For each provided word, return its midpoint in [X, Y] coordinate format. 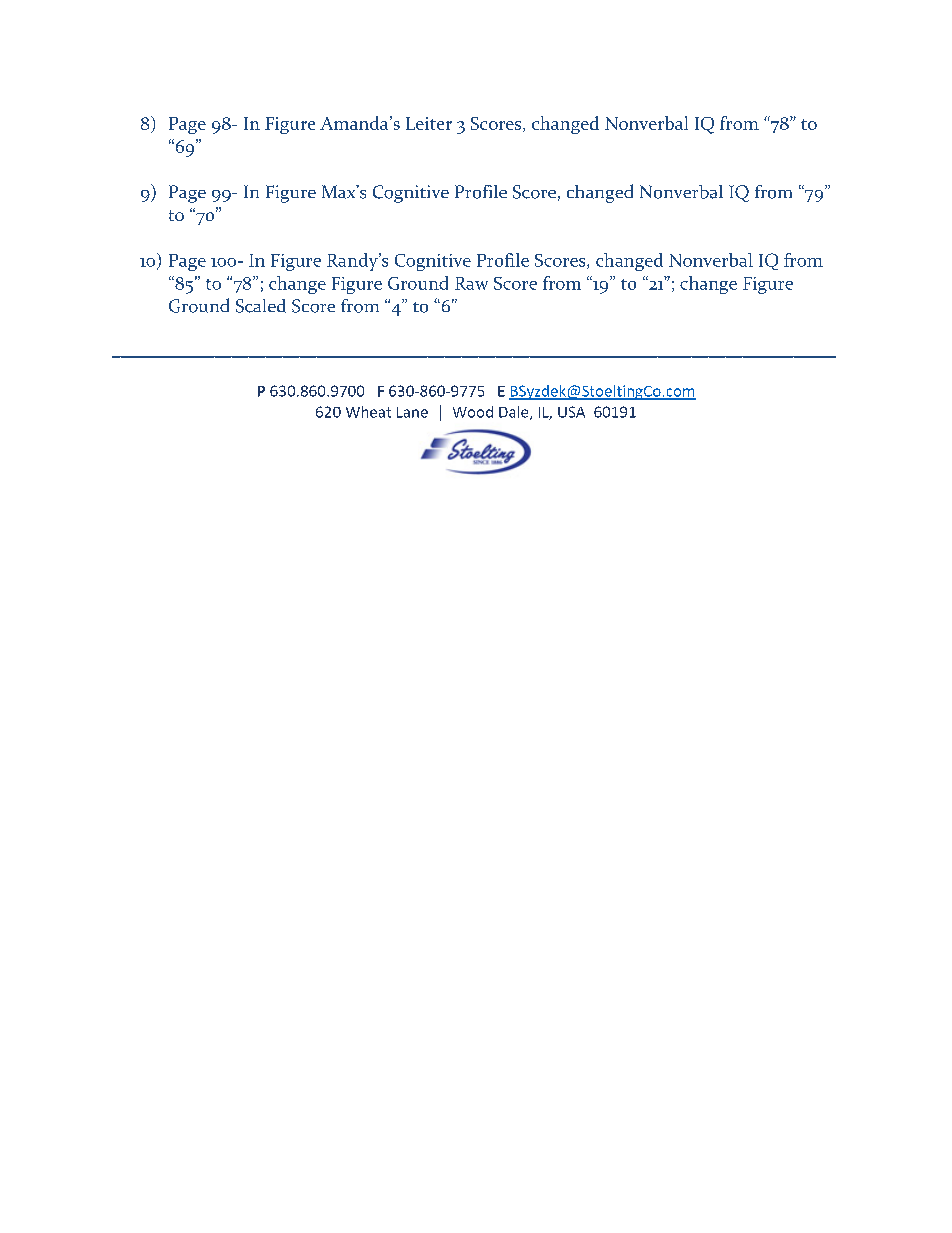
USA [571, 412]
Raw [471, 283]
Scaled [261, 306]
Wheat [368, 412]
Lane [412, 412]
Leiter [429, 123]
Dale [515, 413]
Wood [473, 412]
